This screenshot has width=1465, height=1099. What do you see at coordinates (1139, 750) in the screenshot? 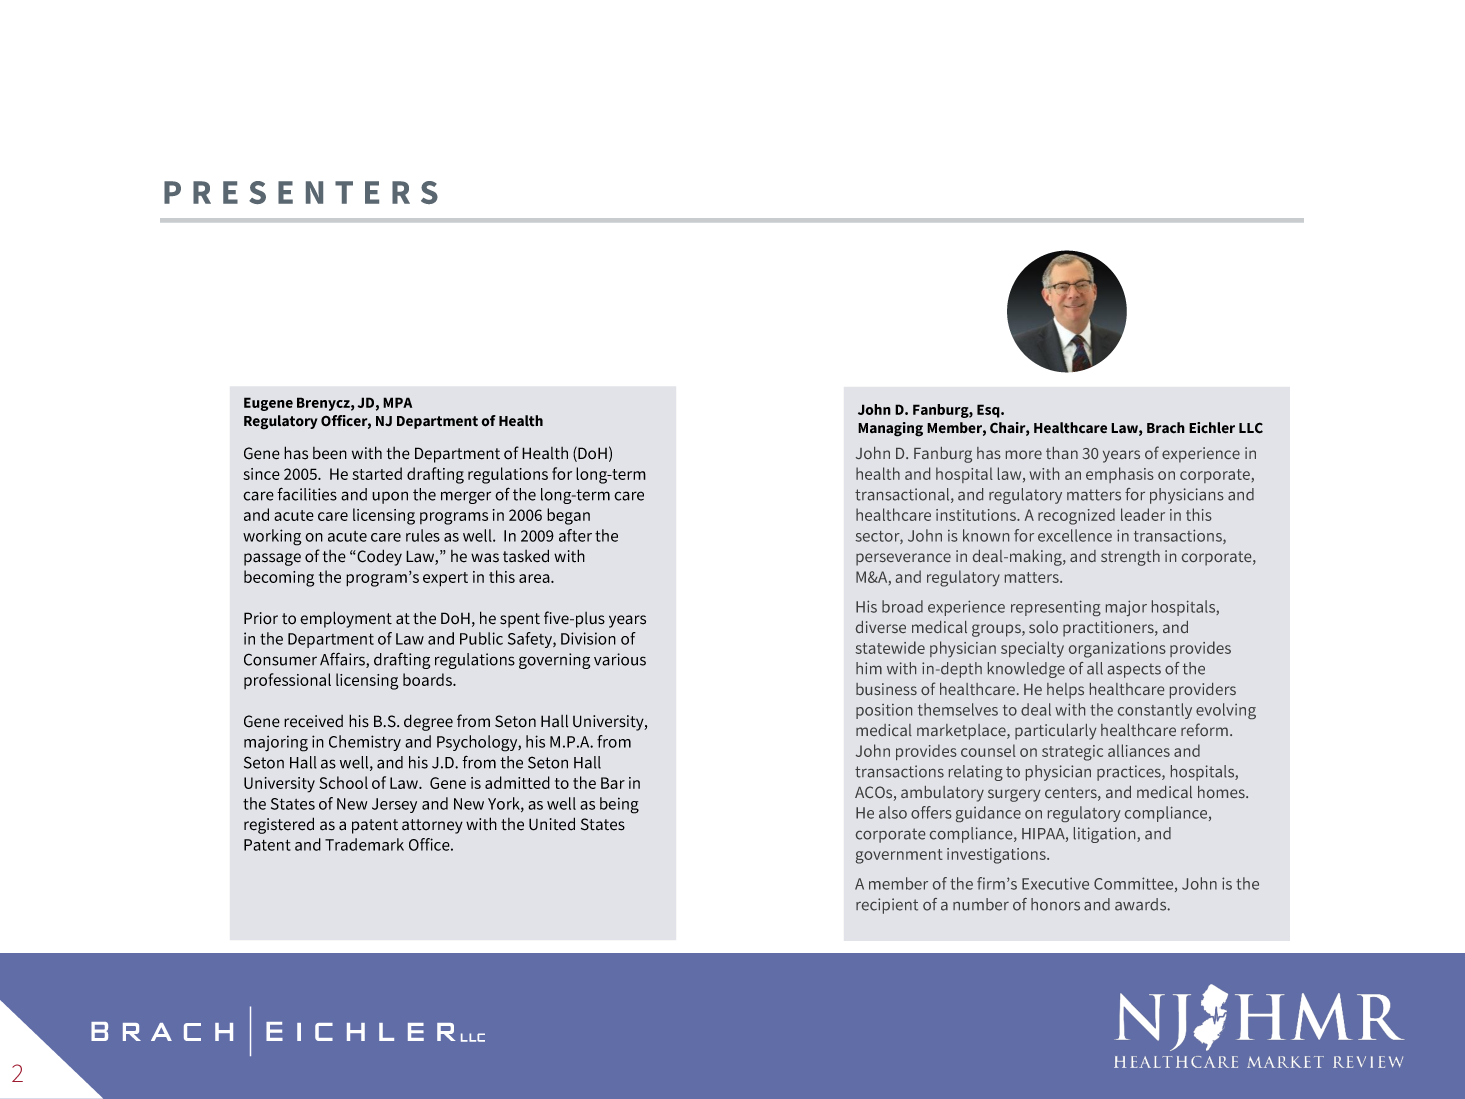
I see `alliances` at bounding box center [1139, 750].
